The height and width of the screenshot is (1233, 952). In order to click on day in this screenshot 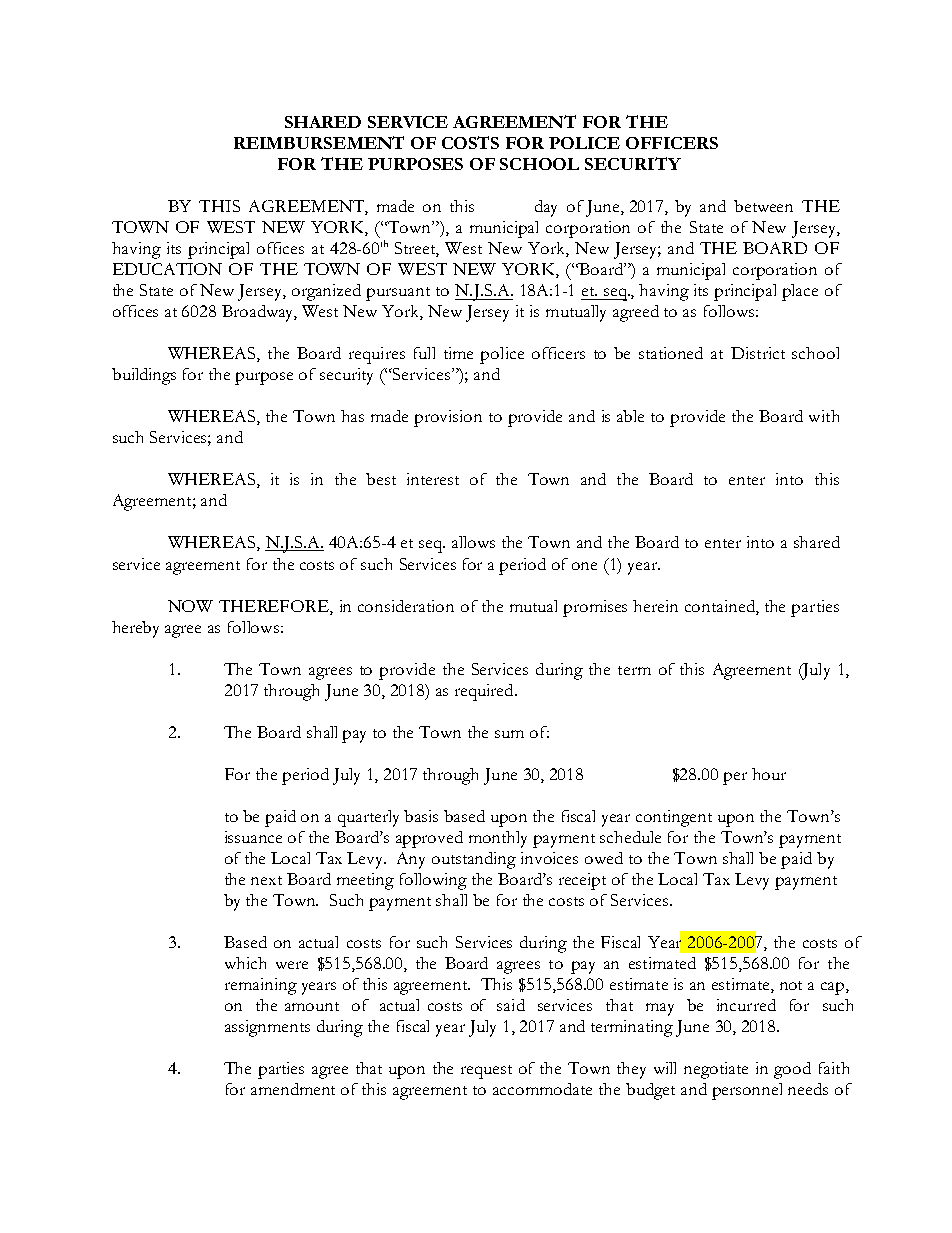, I will do `click(546, 208)`.
